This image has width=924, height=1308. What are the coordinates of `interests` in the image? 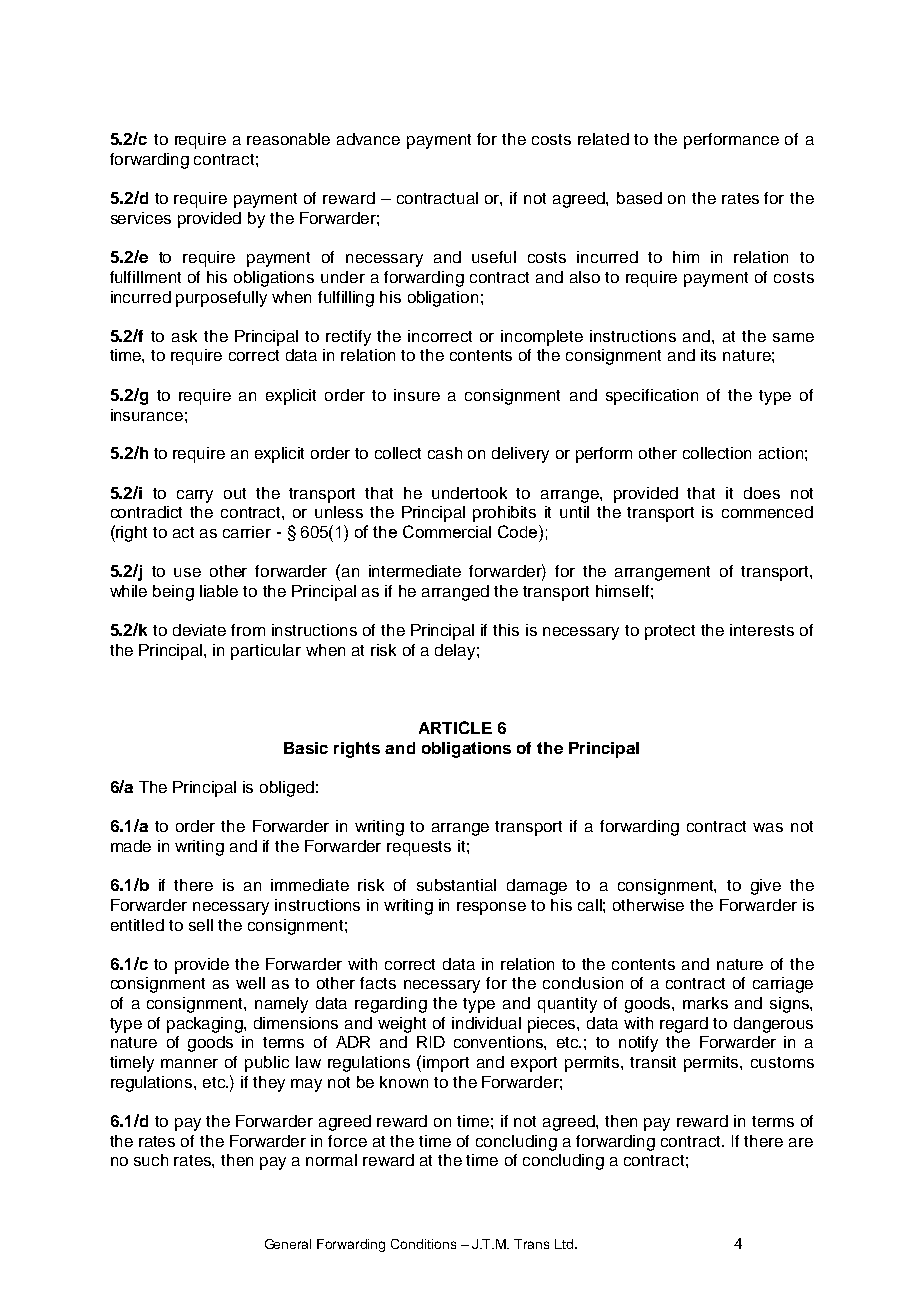 It's located at (762, 630).
